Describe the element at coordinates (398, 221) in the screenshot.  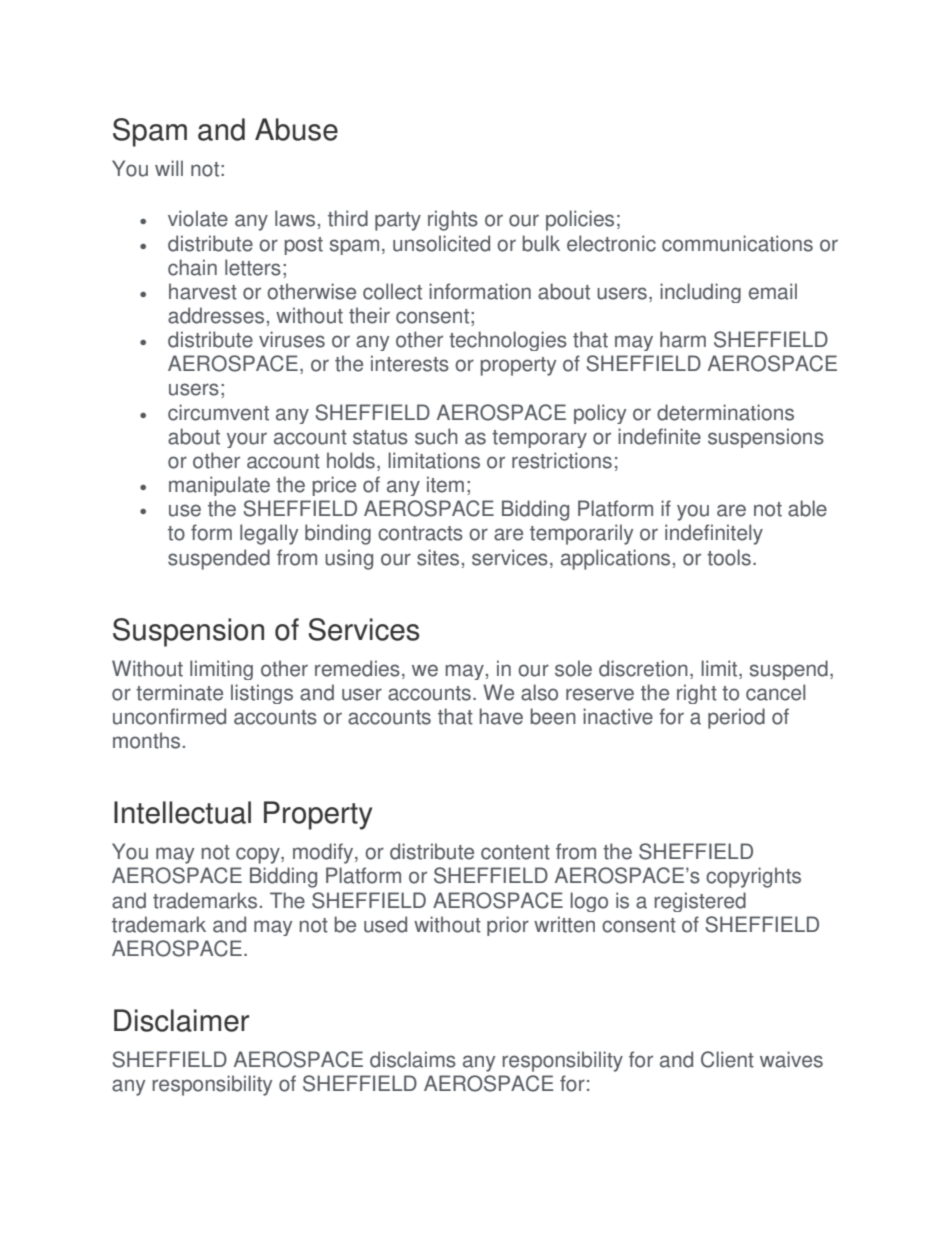
I see `party` at that location.
